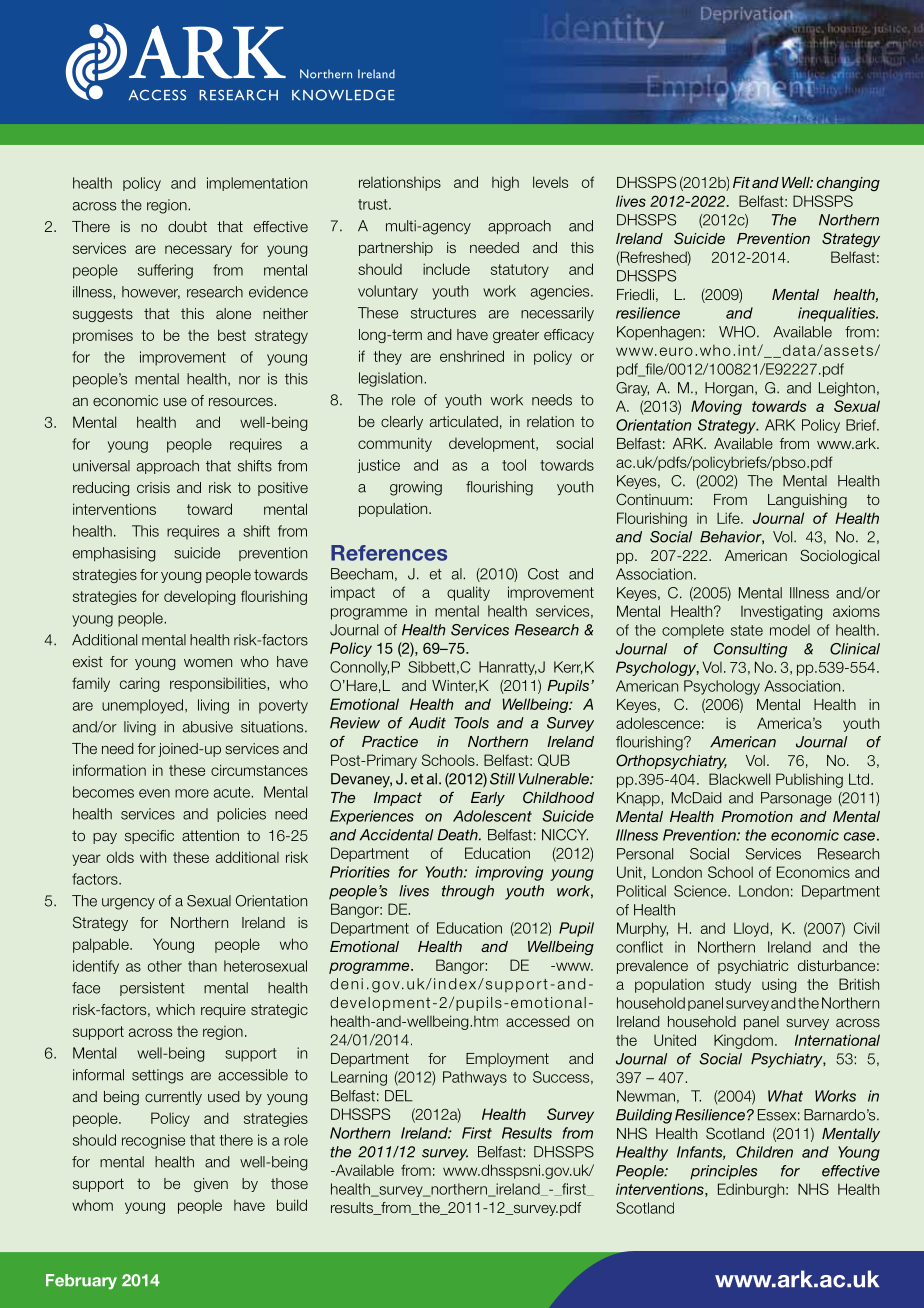  Describe the element at coordinates (139, 684) in the screenshot. I see `caring` at that location.
